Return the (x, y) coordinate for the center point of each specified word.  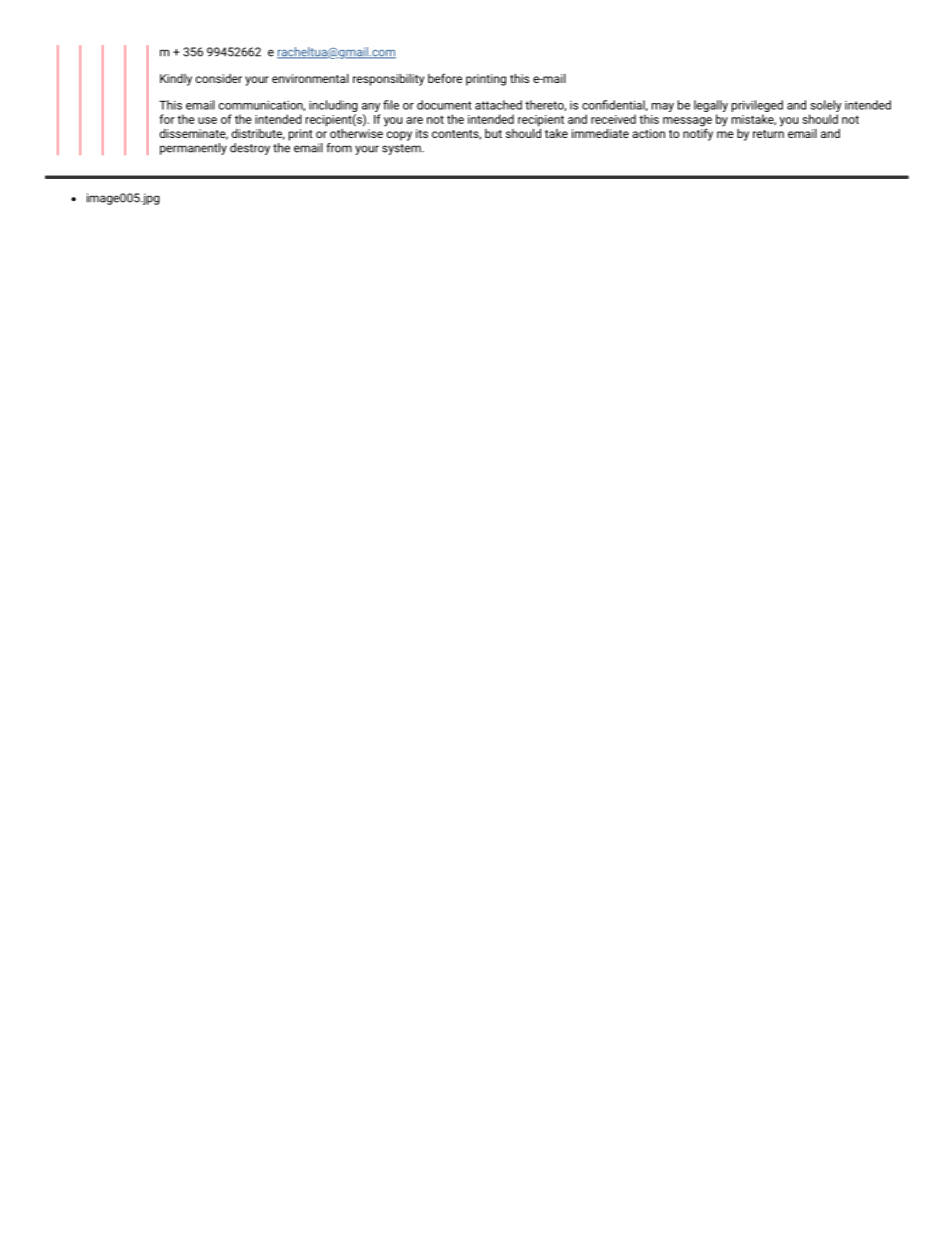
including (333, 106)
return (768, 134)
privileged (757, 106)
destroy (250, 149)
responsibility (388, 80)
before (445, 78)
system (402, 149)
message (687, 123)
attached (498, 105)
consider (219, 78)
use (207, 120)
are (414, 120)
